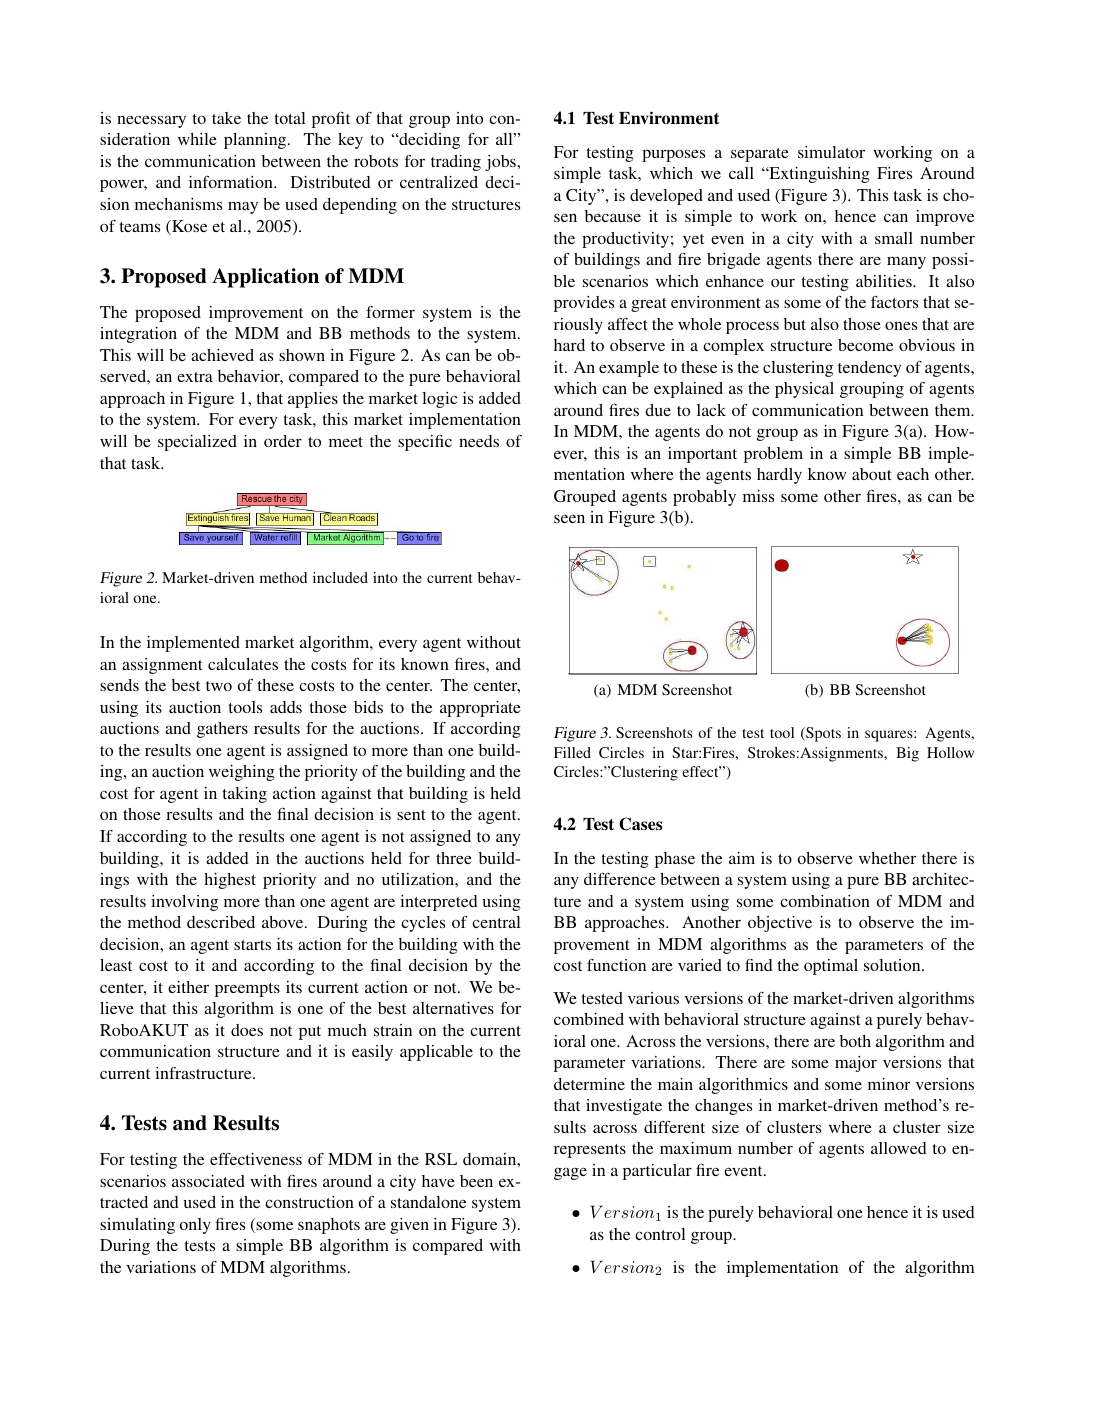  Describe the element at coordinates (476, 1181) in the screenshot. I see `been` at that location.
